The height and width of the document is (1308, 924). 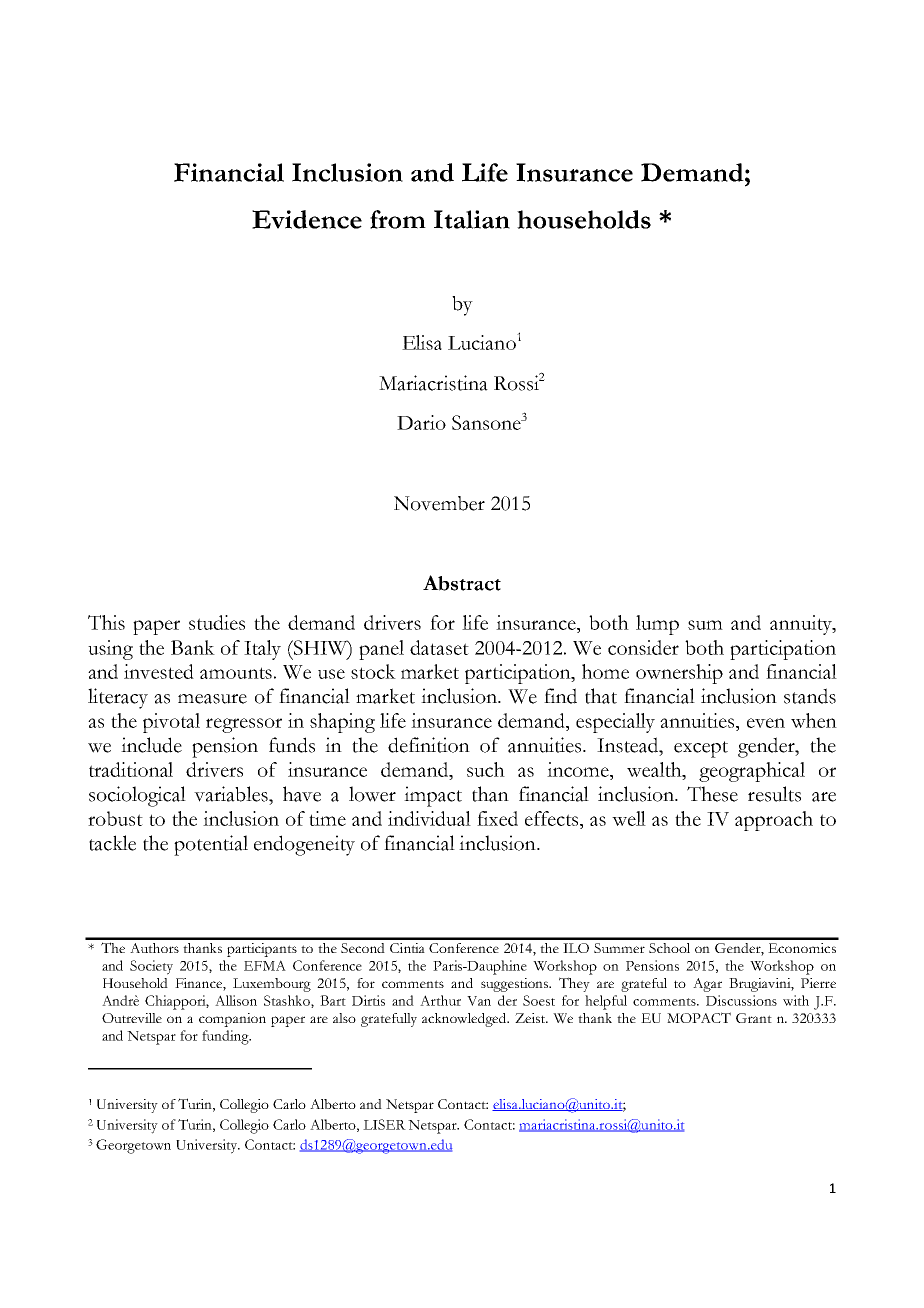 What do you see at coordinates (439, 503) in the document?
I see `November` at bounding box center [439, 503].
